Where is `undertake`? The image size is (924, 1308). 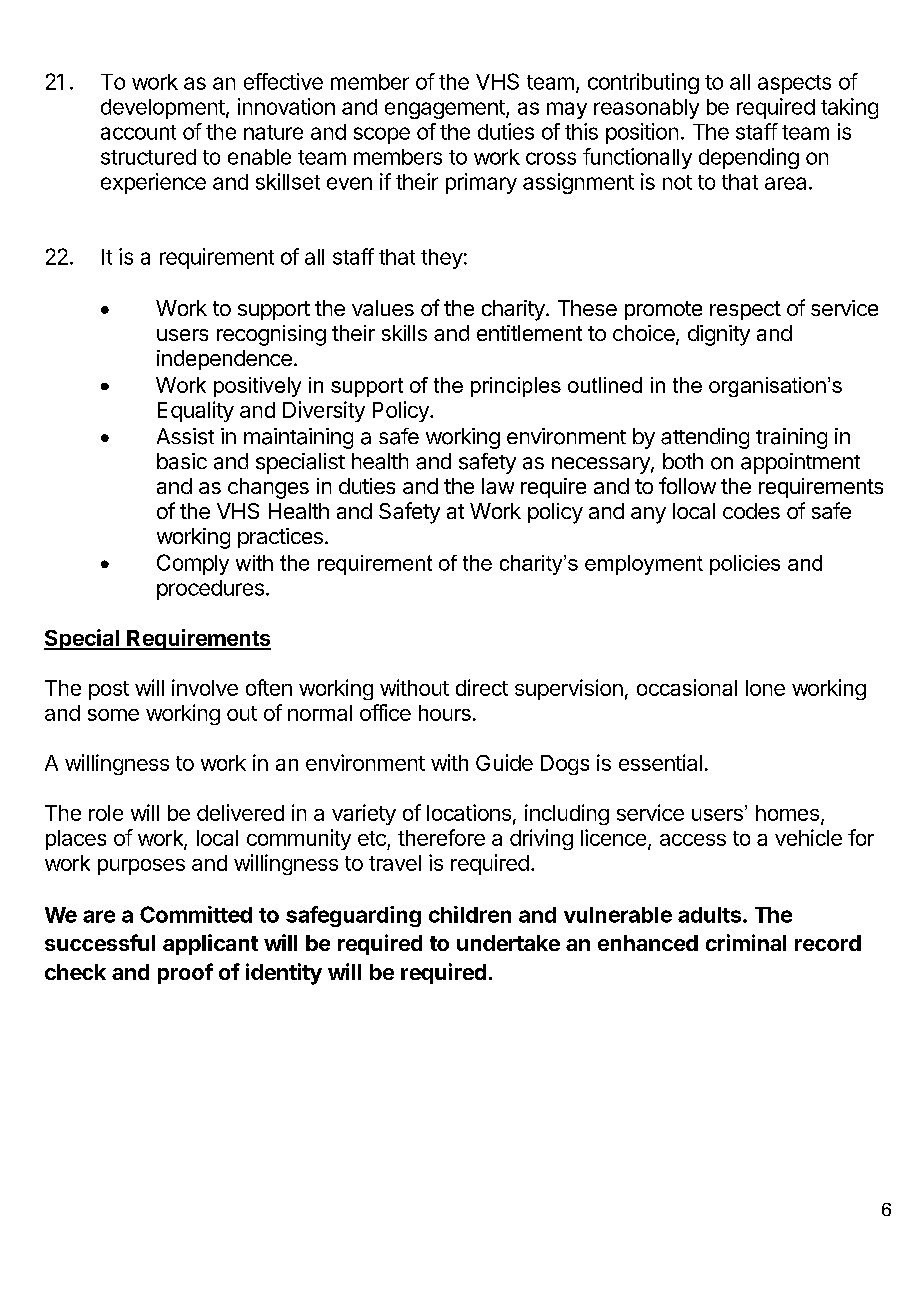
undertake is located at coordinates (508, 943).
